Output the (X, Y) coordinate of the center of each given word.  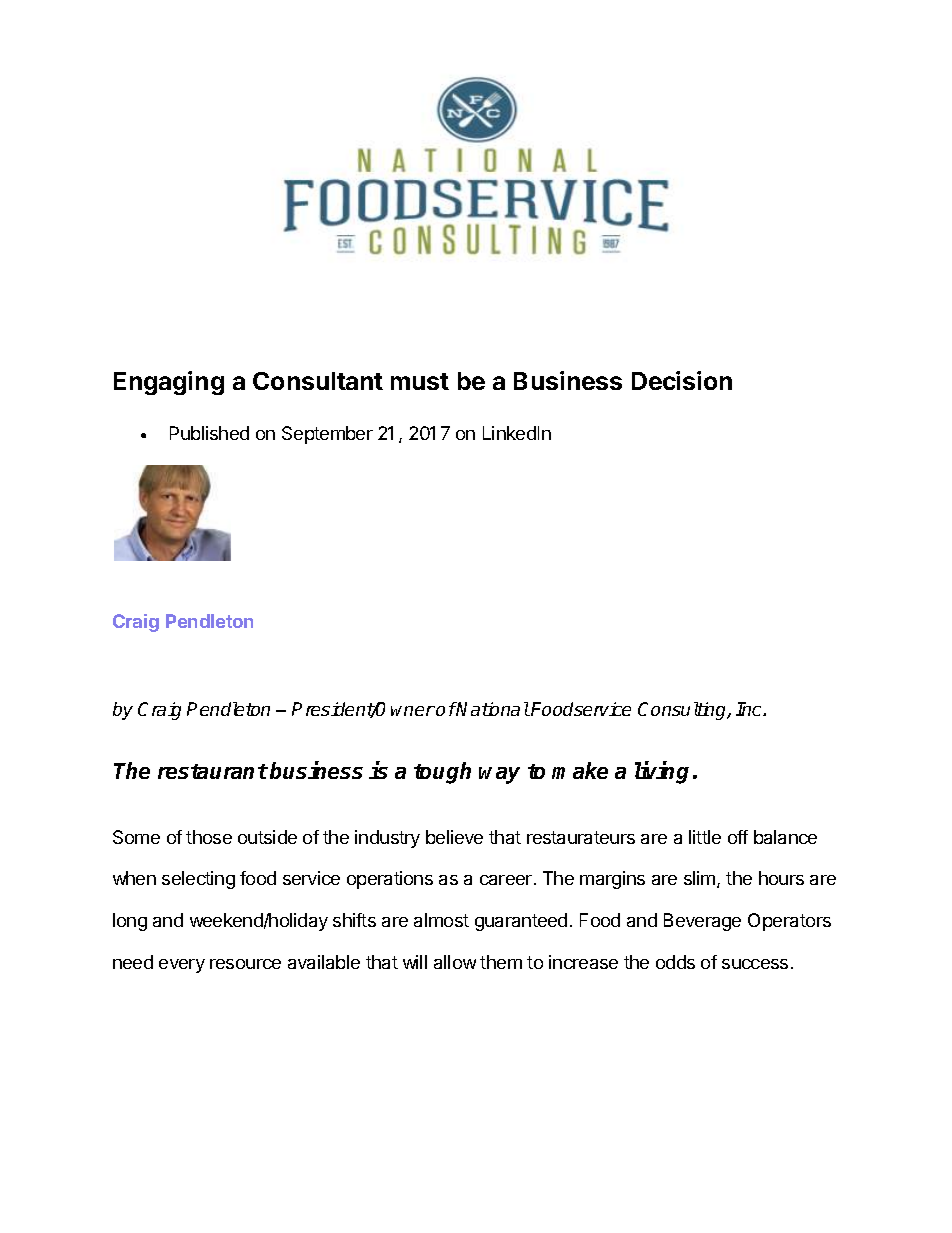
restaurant (213, 771)
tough (442, 773)
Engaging (169, 383)
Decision (682, 380)
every (182, 966)
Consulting (683, 711)
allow (455, 962)
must (420, 381)
